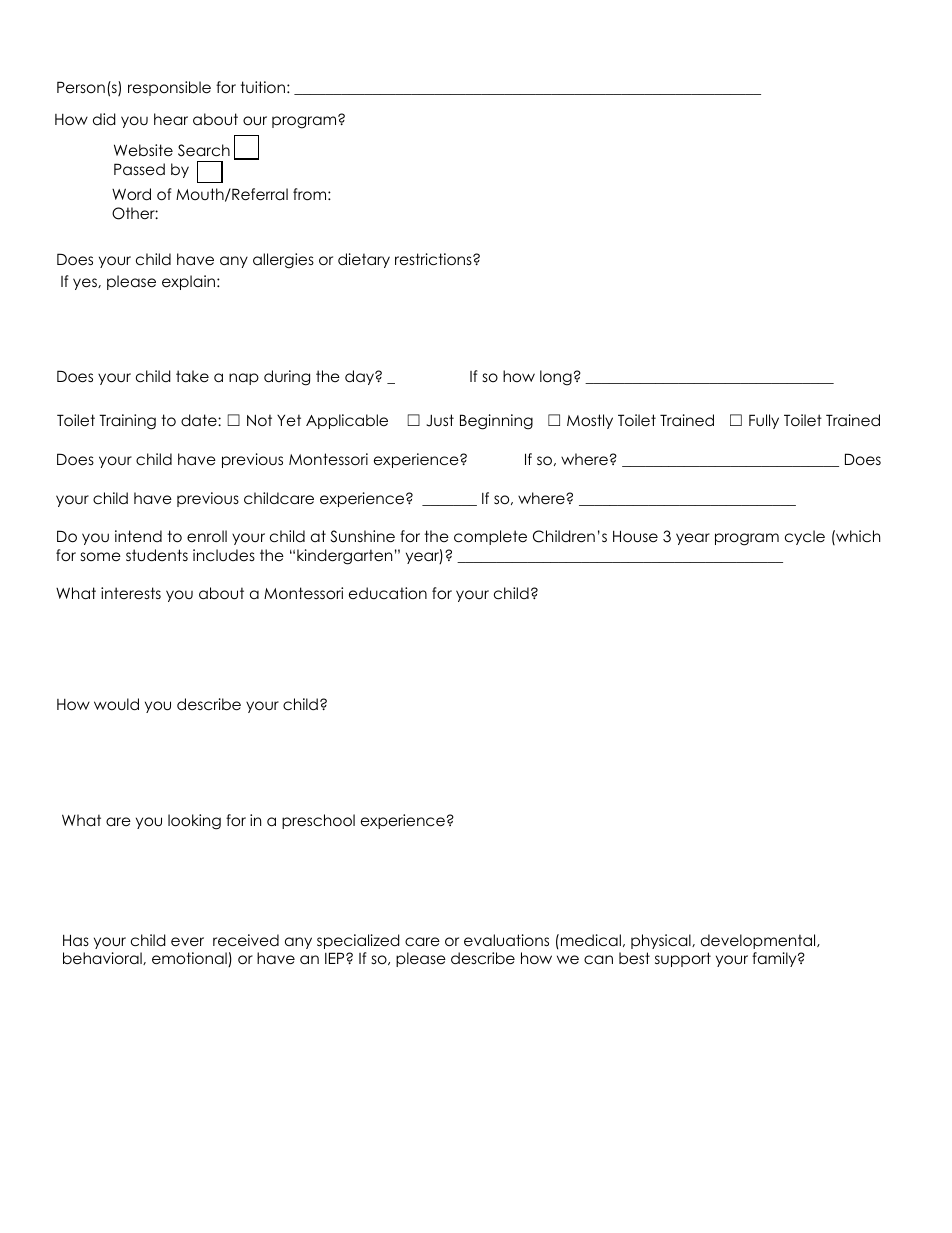 The height and width of the image is (1233, 952). Describe the element at coordinates (364, 260) in the image. I see `dietary` at that location.
